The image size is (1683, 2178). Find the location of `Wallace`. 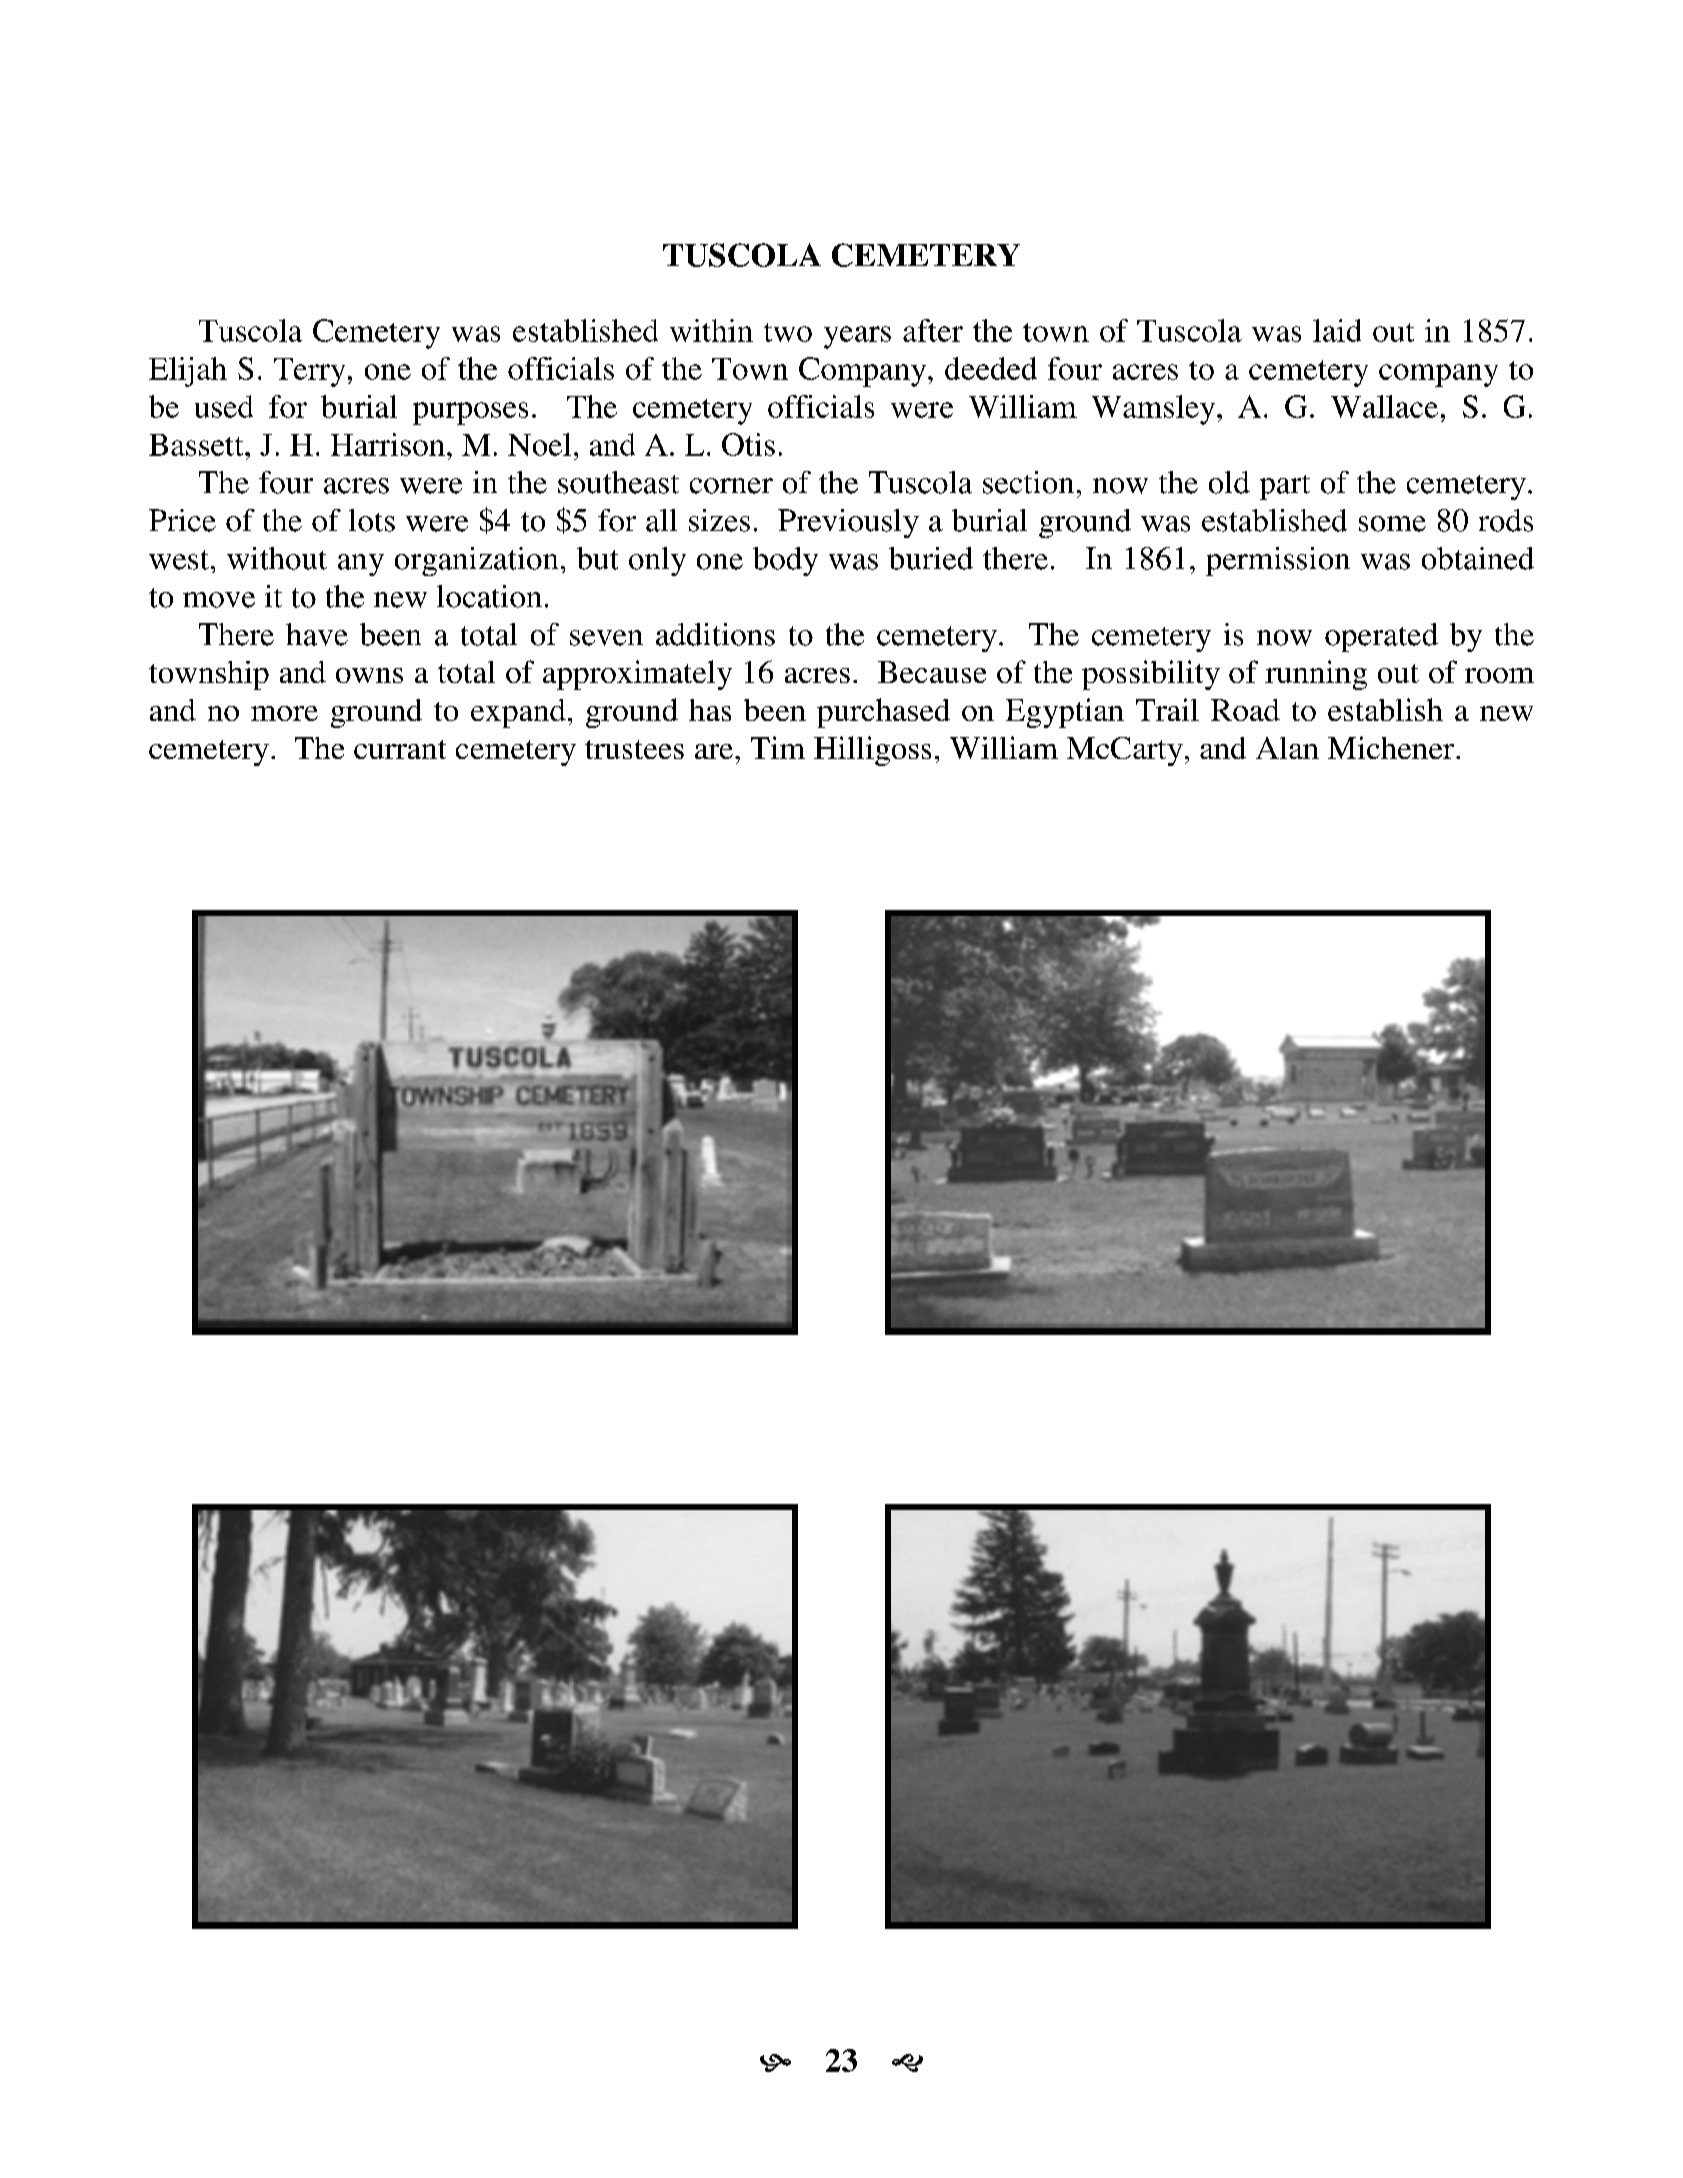

Wallace is located at coordinates (1384, 406).
